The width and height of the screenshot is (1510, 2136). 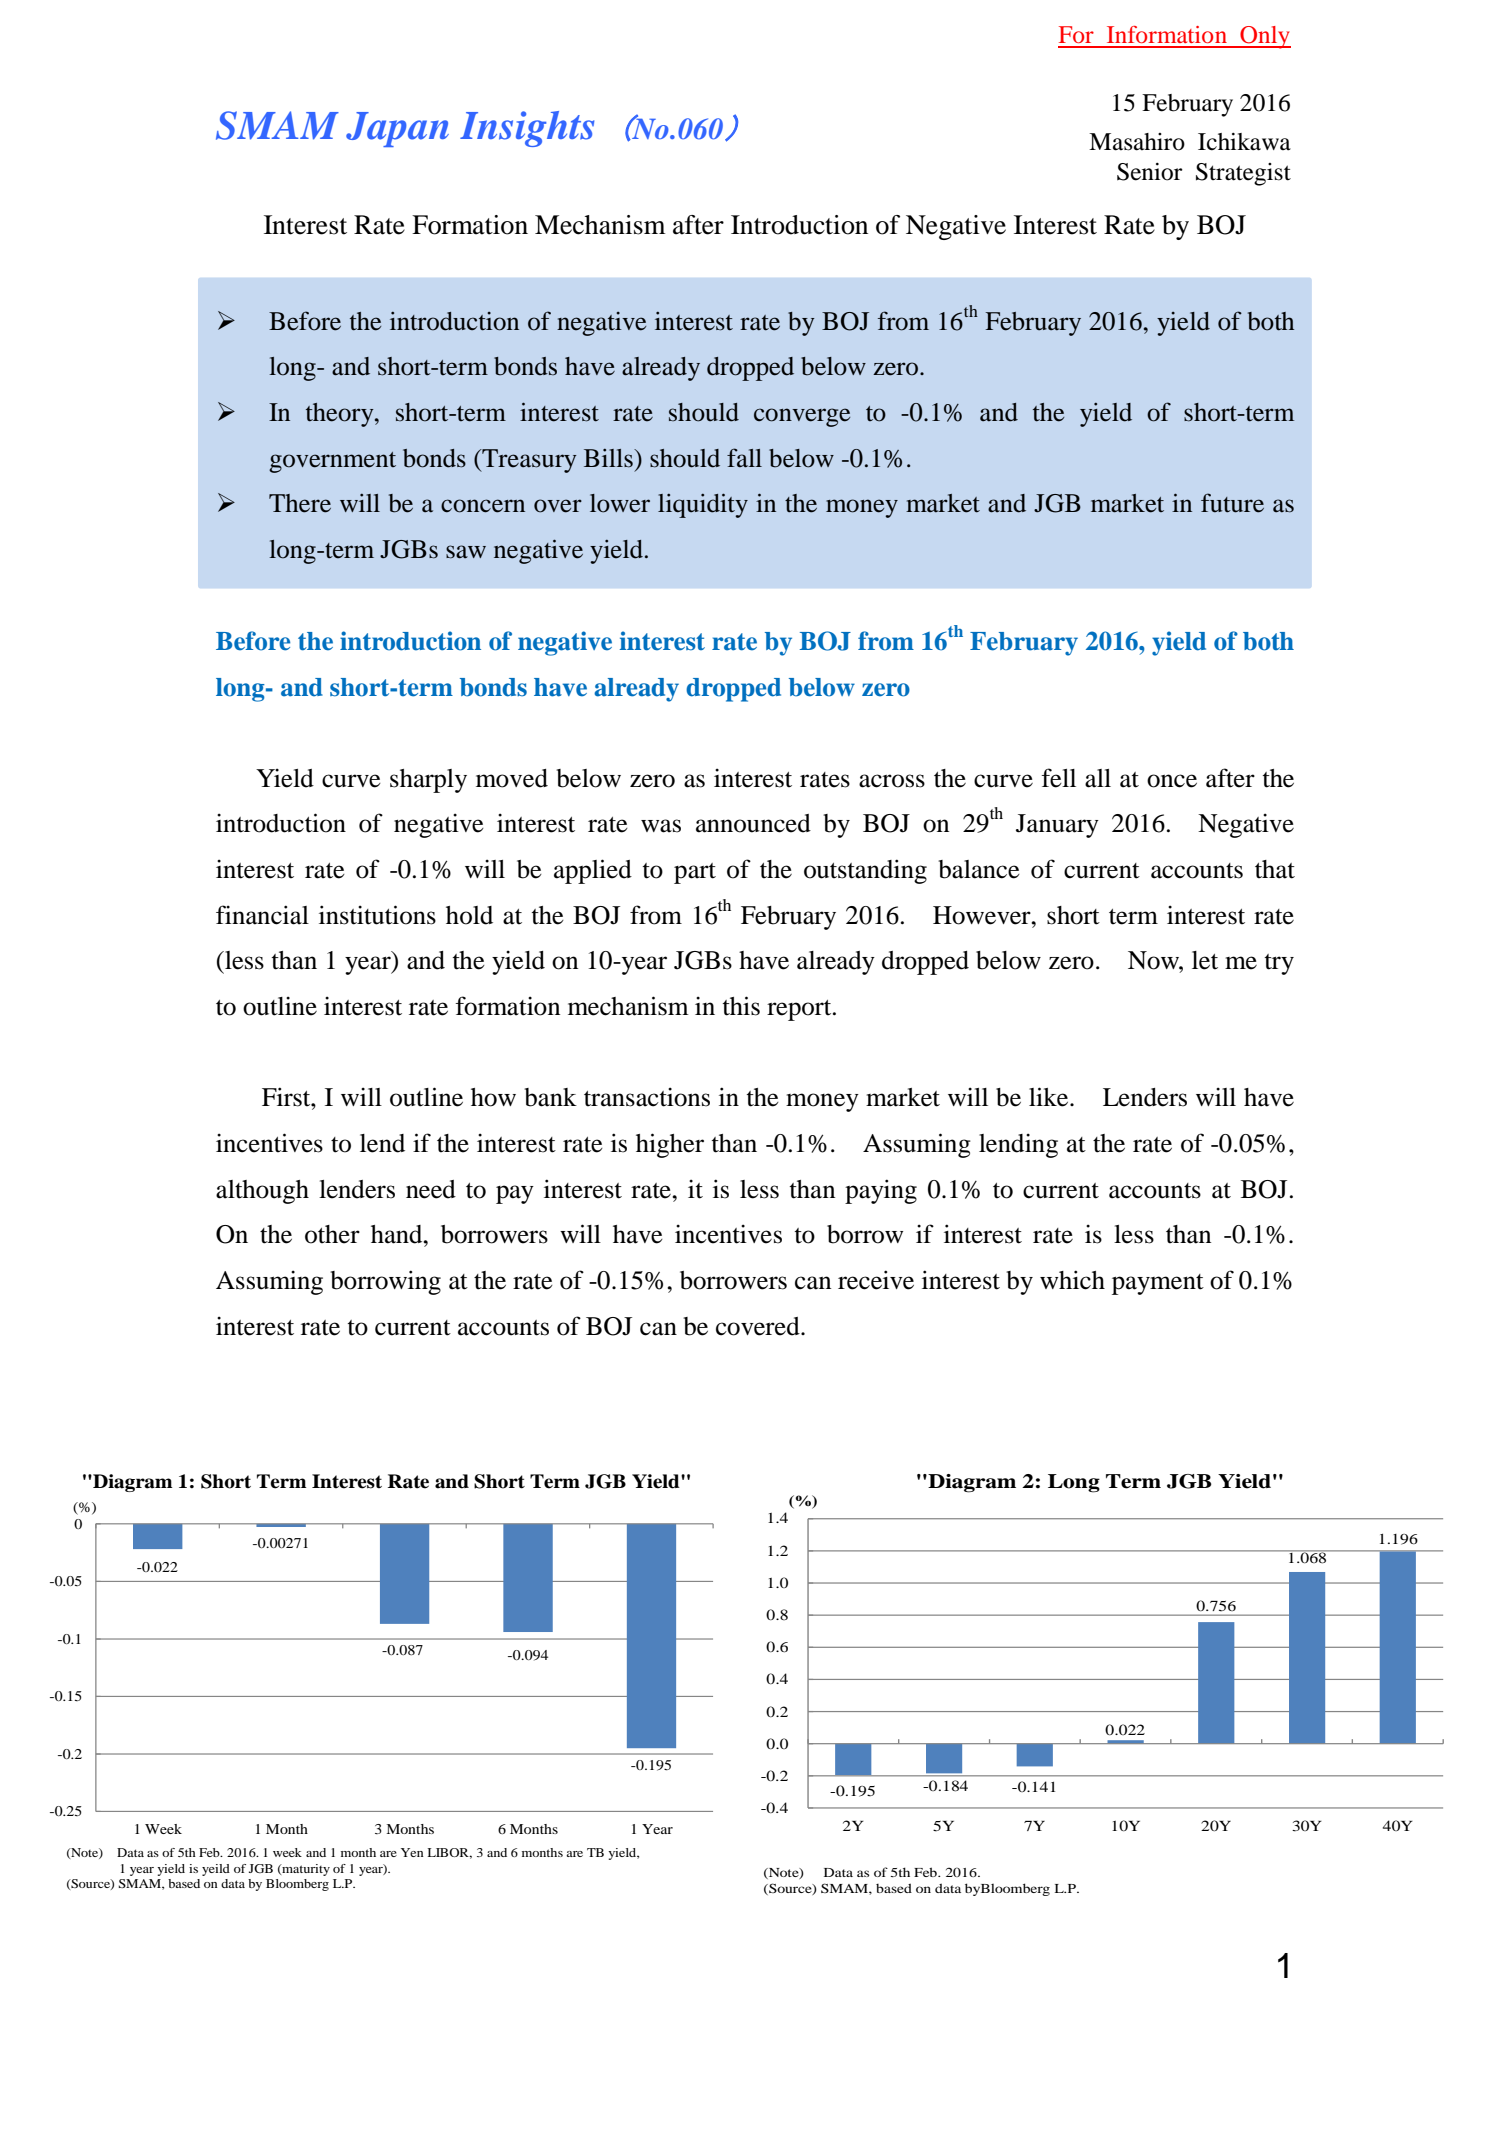 I want to click on yeild, so click(x=216, y=1870).
